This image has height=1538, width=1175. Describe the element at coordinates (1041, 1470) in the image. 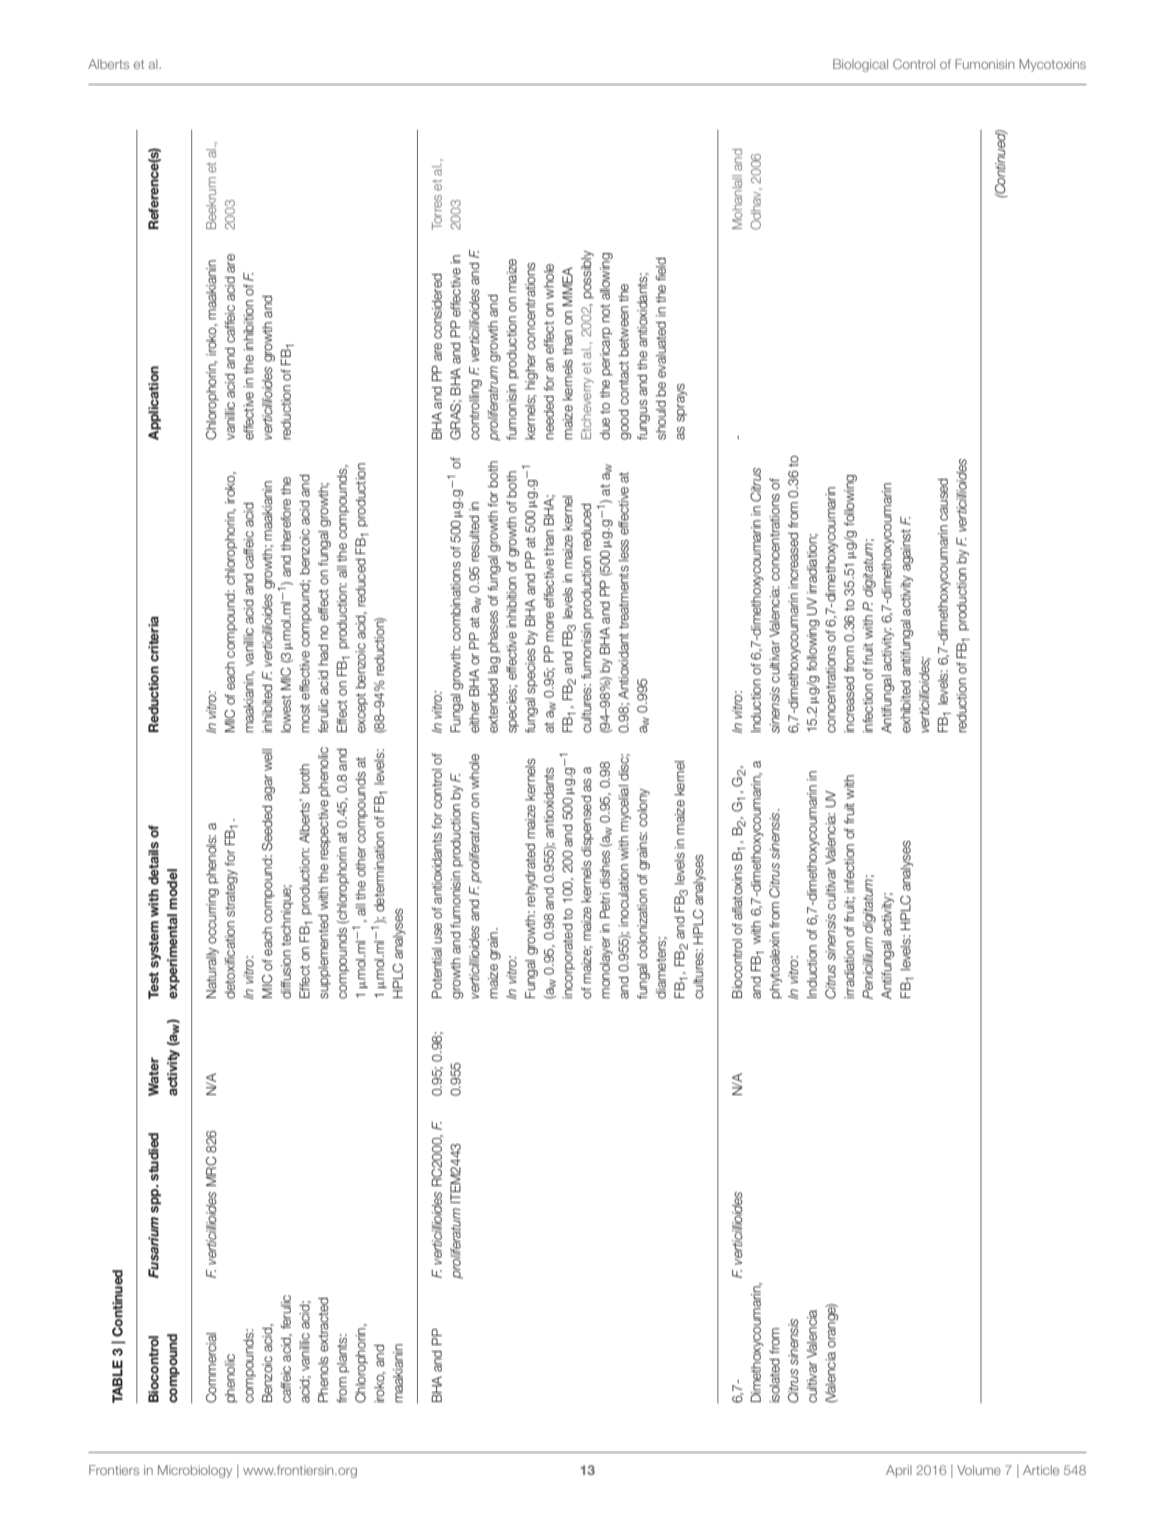

I see `Article` at that location.
